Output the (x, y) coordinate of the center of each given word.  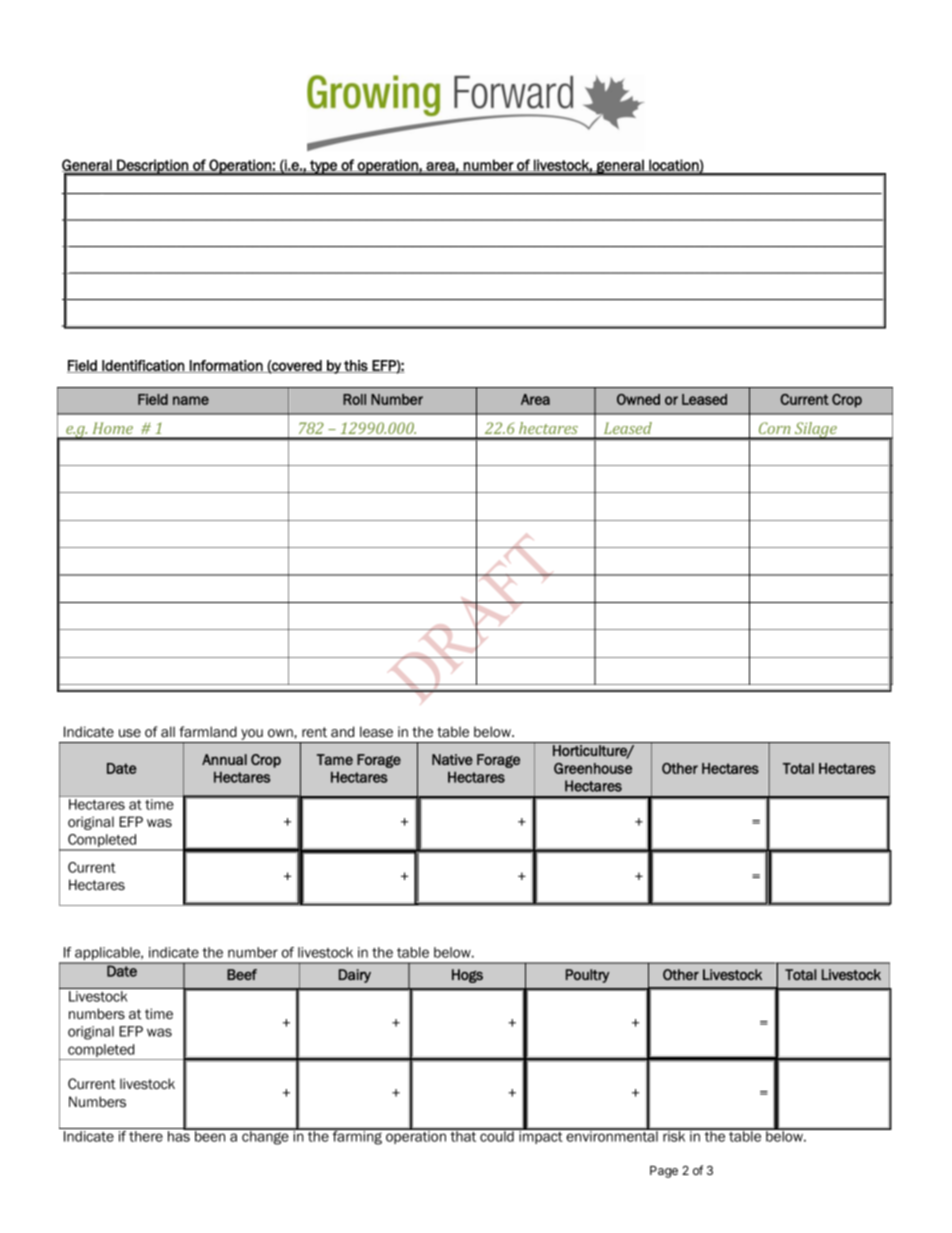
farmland (208, 731)
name (191, 400)
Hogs (467, 976)
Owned (638, 399)
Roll (354, 399)
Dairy (355, 976)
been (210, 1135)
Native (452, 759)
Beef (242, 974)
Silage (815, 431)
